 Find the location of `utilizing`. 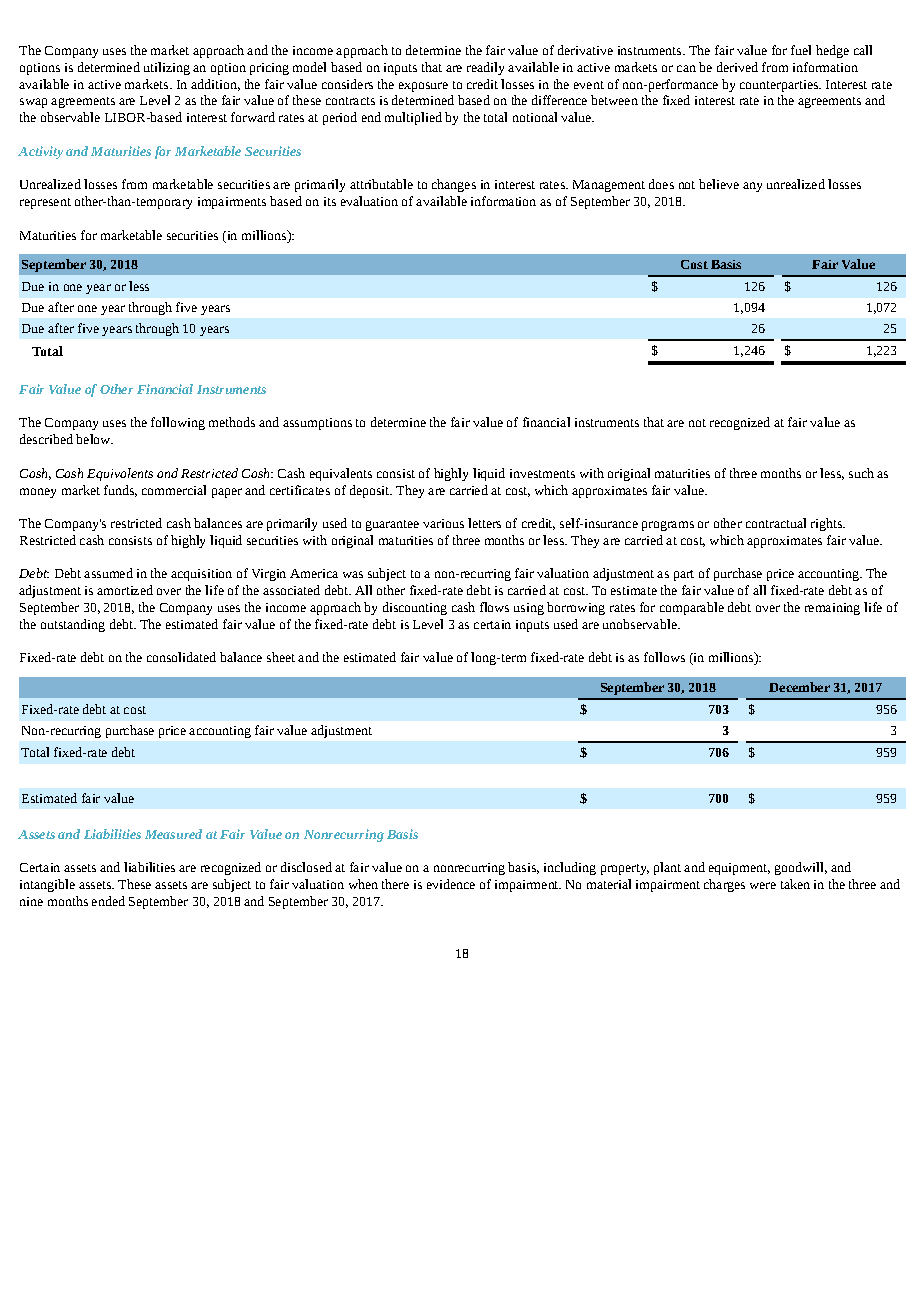

utilizing is located at coordinates (167, 68).
